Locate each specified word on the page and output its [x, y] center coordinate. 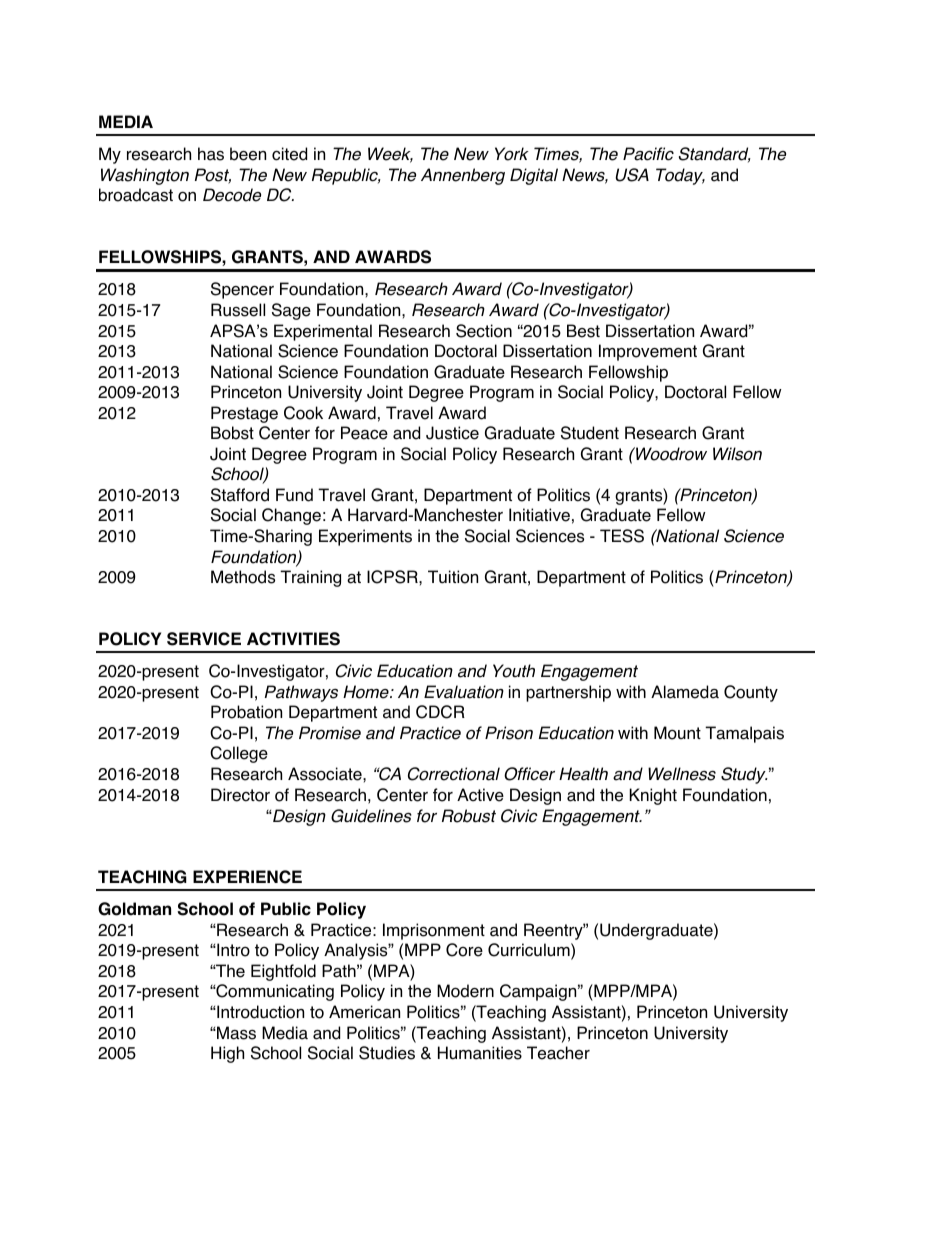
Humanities [480, 1053]
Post [213, 176]
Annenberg [463, 176]
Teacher [558, 1053]
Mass [235, 1033]
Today [680, 176]
